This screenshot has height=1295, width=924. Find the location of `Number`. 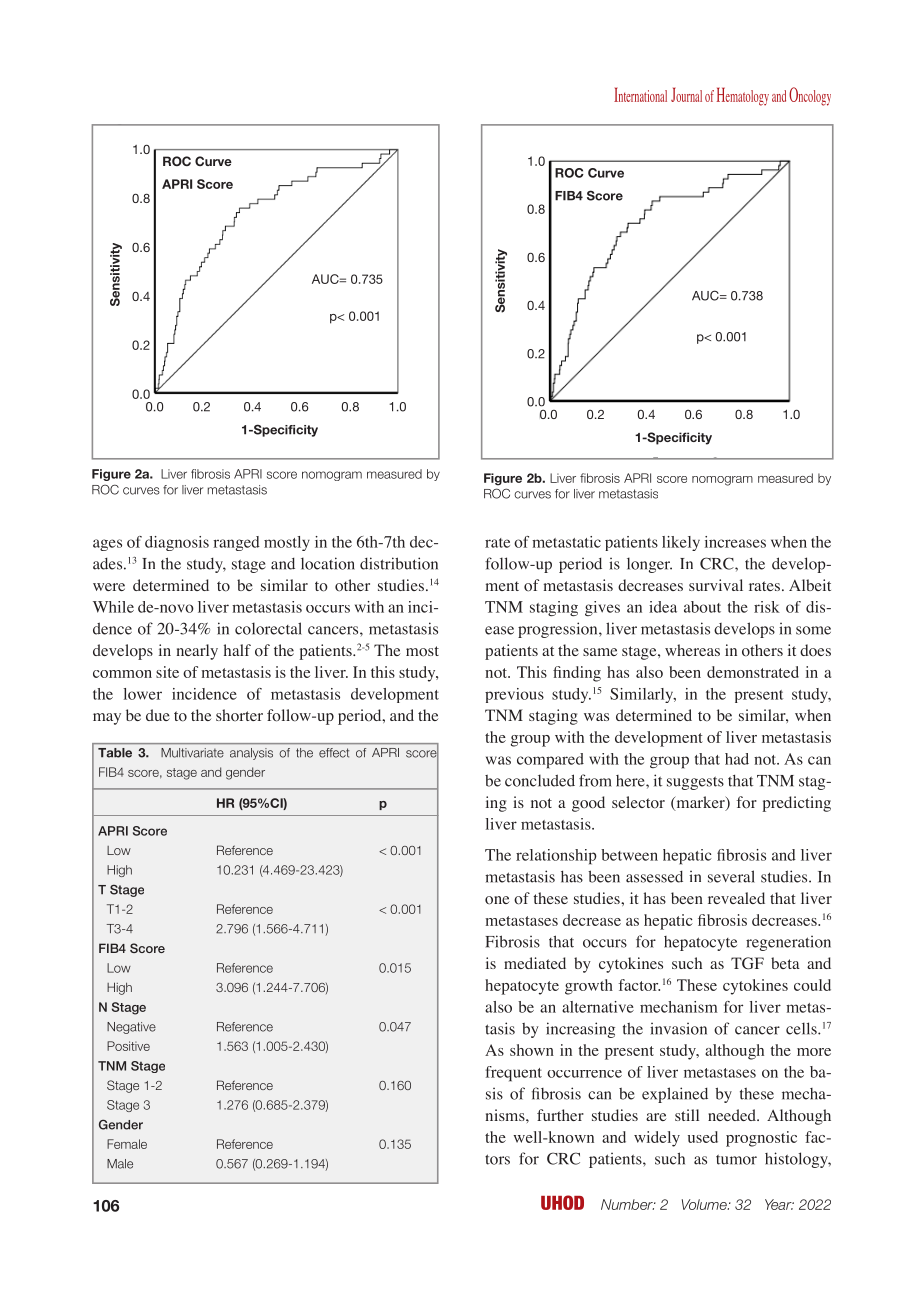

Number is located at coordinates (628, 1204).
